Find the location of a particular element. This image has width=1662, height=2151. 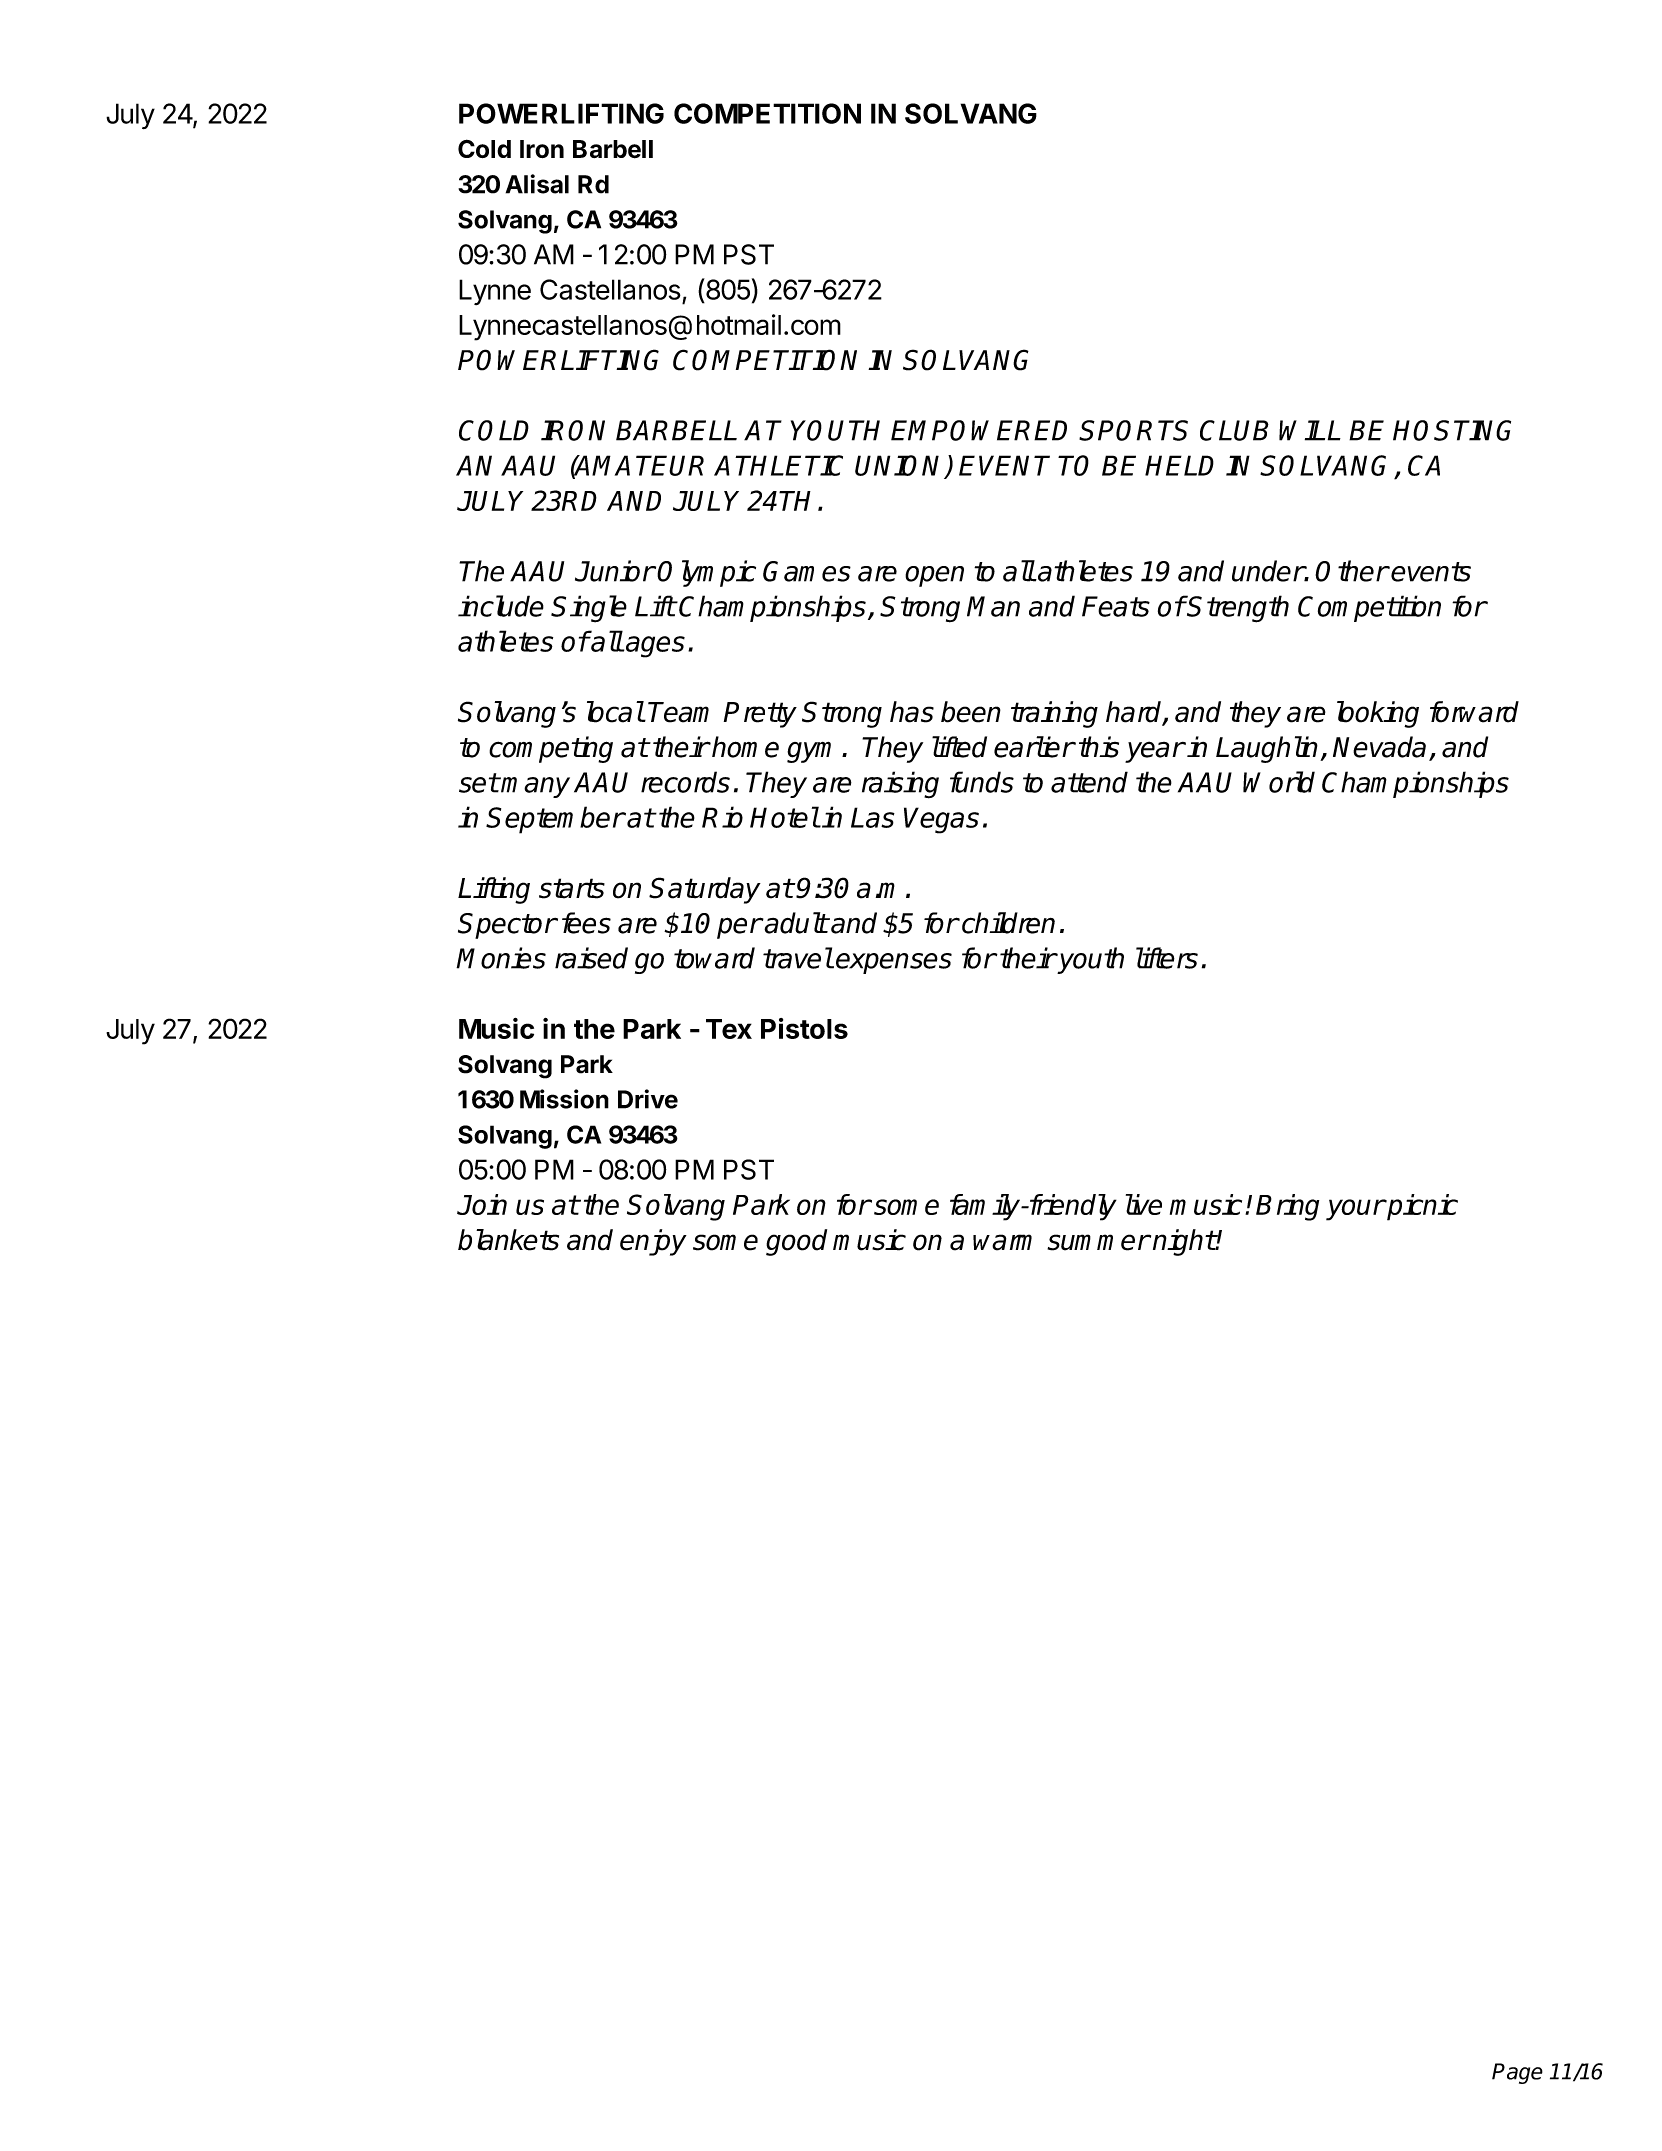

children is located at coordinates (1008, 923).
